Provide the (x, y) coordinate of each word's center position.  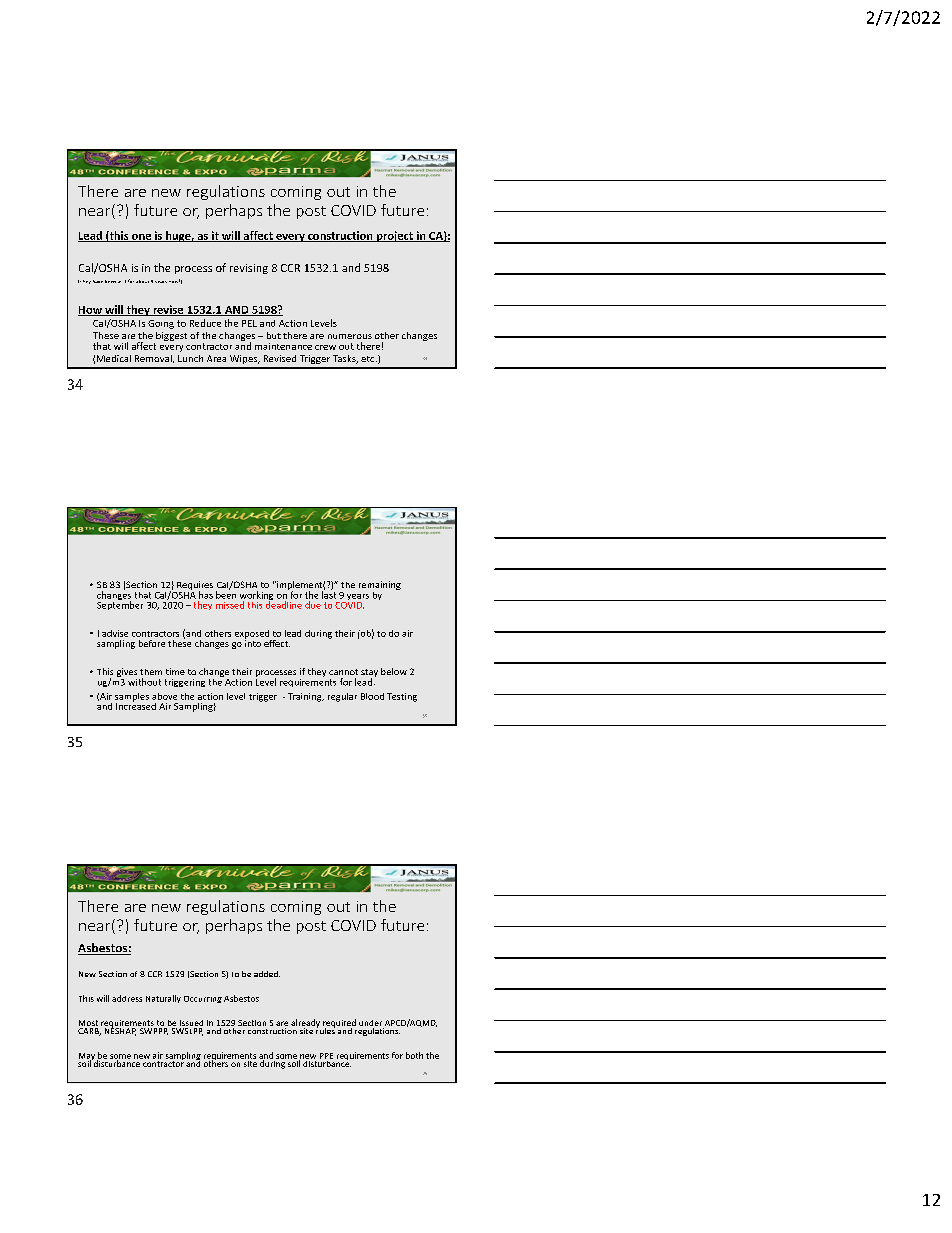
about (142, 281)
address (127, 998)
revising (249, 269)
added (267, 974)
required (339, 1024)
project (395, 236)
